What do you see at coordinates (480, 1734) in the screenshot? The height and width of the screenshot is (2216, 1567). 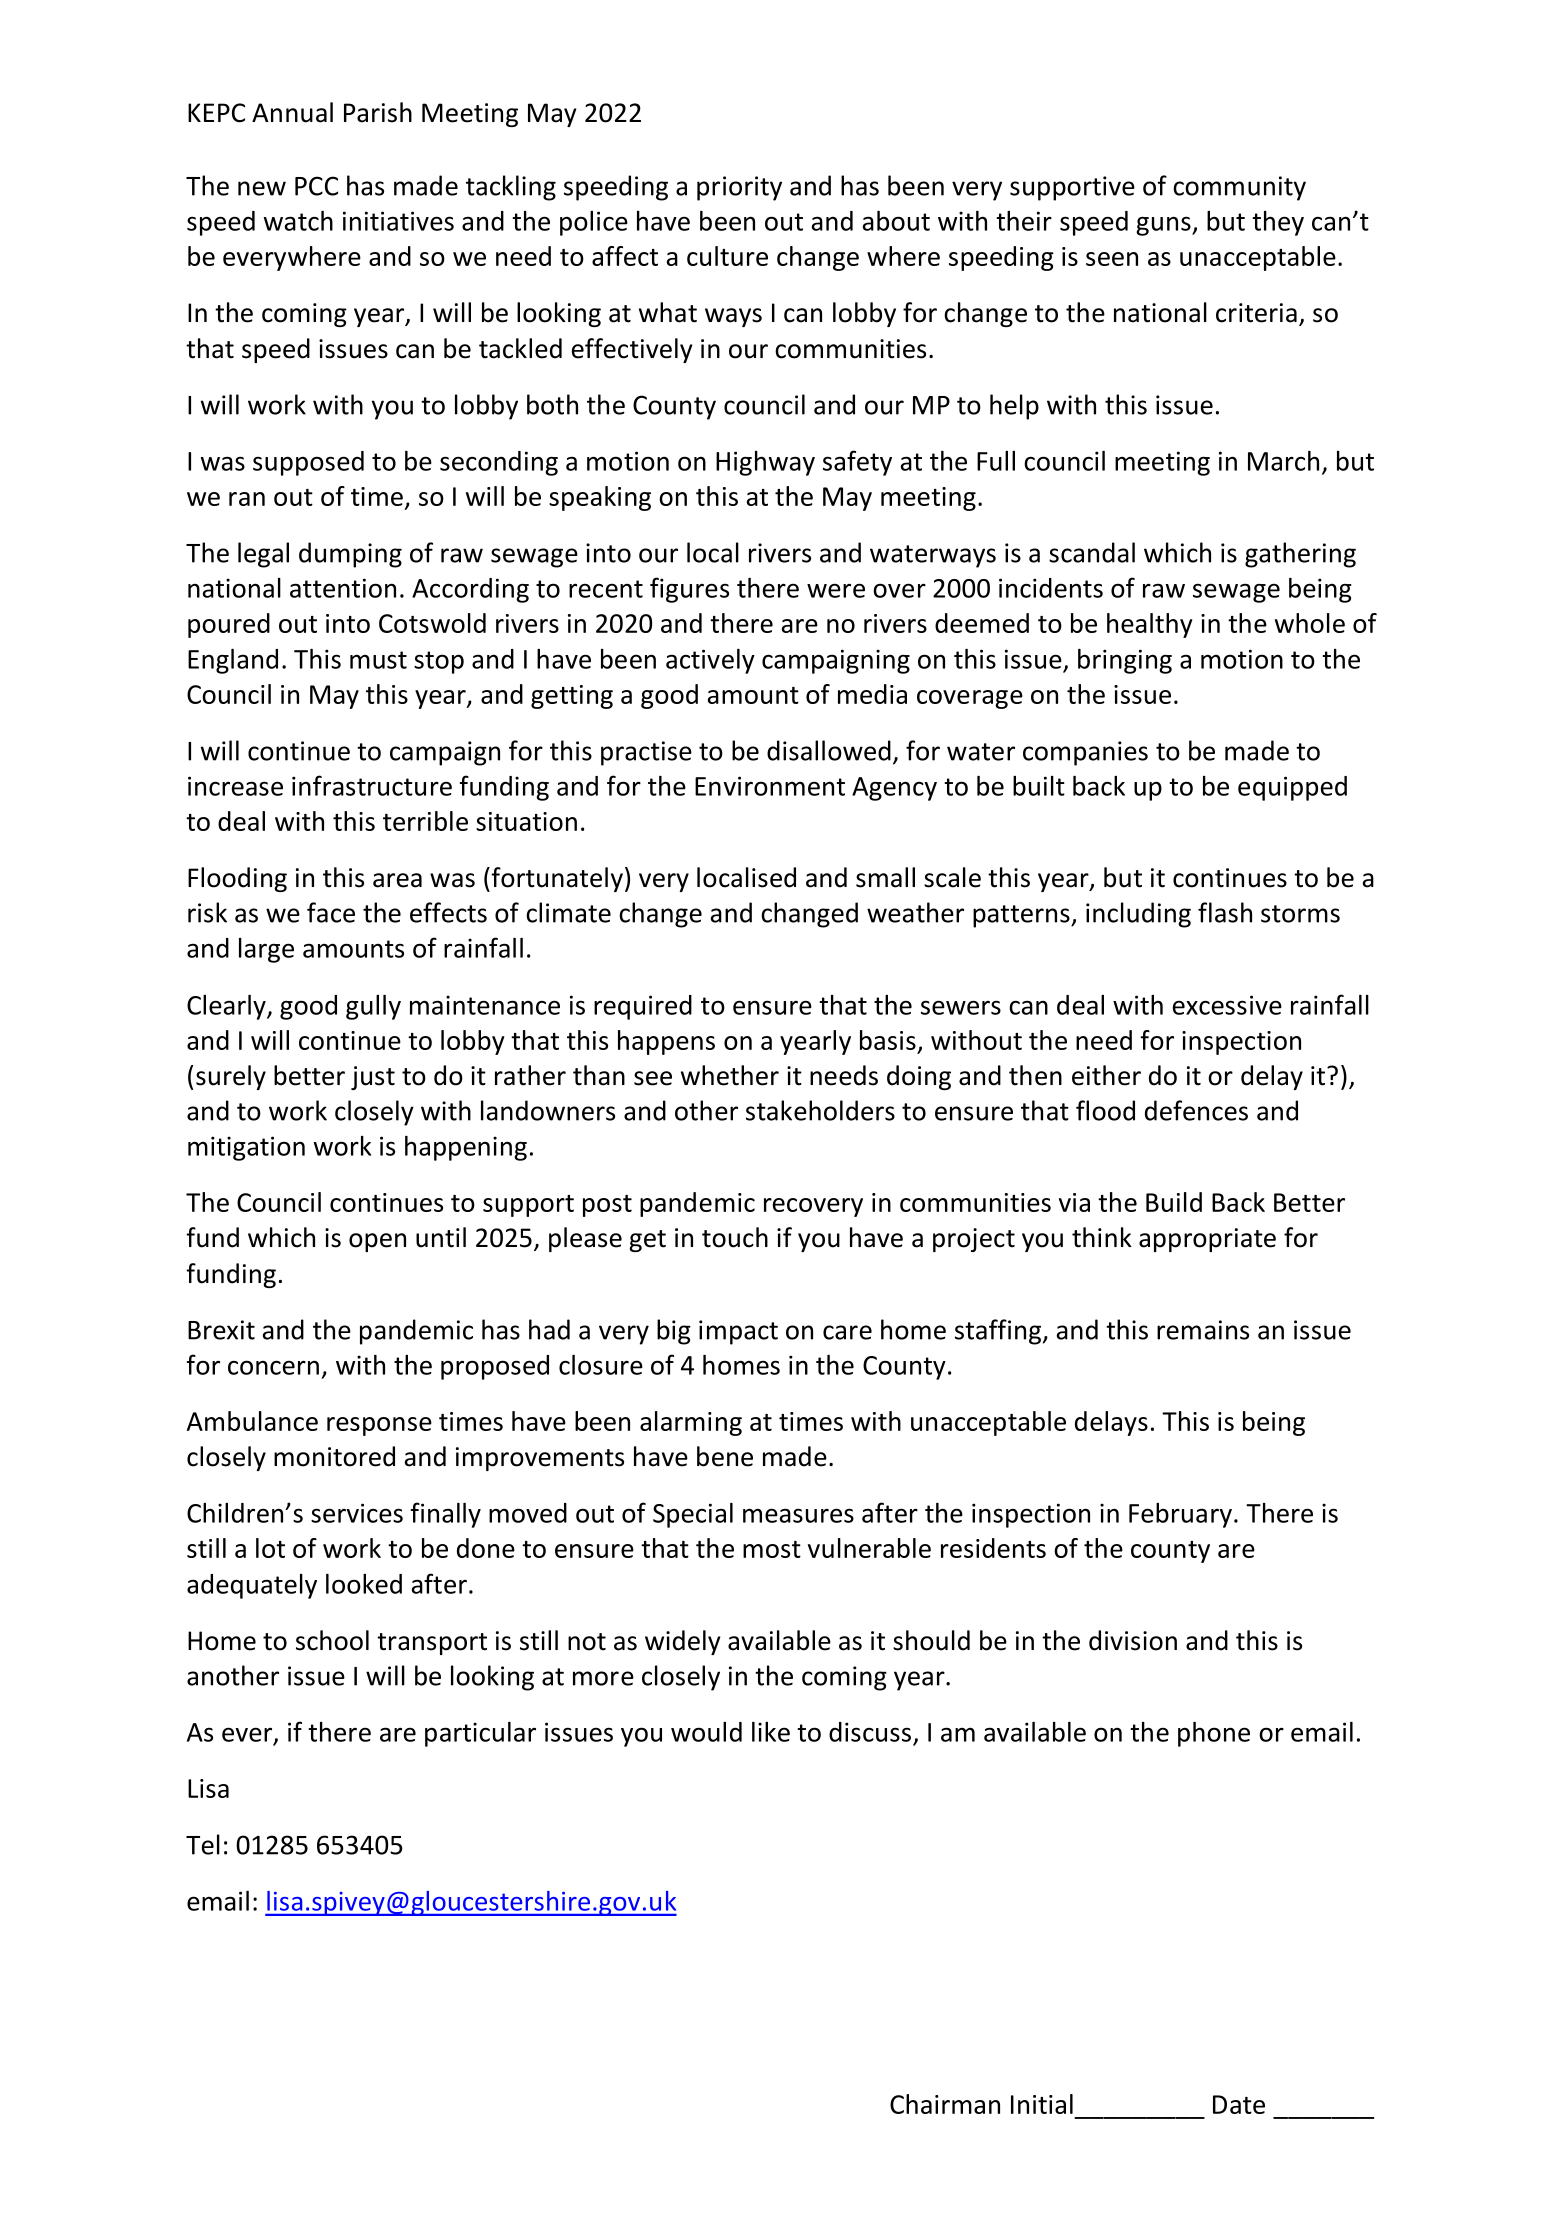 I see `particular` at bounding box center [480, 1734].
